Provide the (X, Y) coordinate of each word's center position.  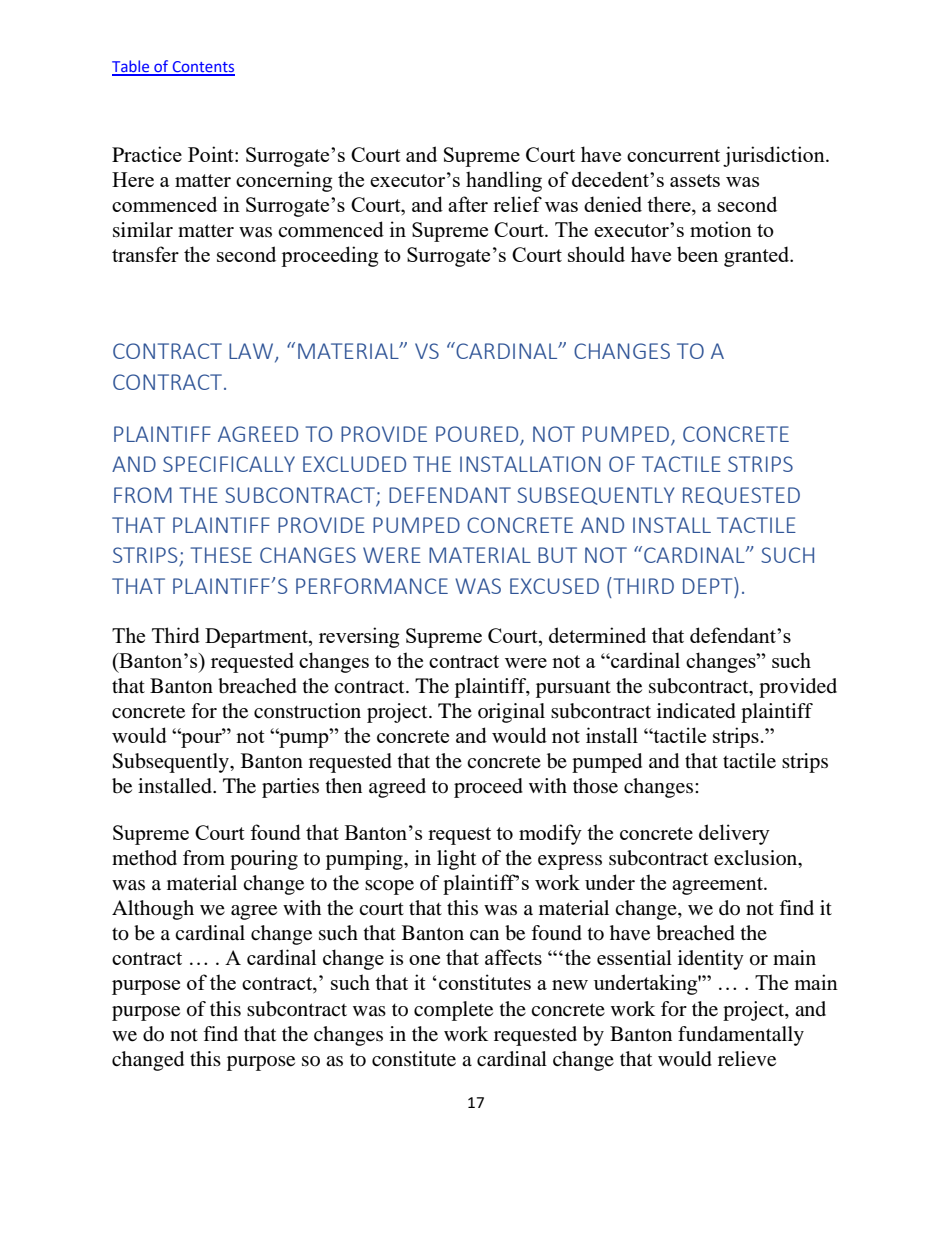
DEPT (709, 585)
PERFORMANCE (372, 586)
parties (290, 788)
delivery (734, 834)
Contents (202, 68)
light (456, 860)
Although (153, 910)
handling (504, 181)
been (697, 254)
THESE (221, 555)
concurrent (673, 155)
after (468, 204)
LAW (252, 352)
